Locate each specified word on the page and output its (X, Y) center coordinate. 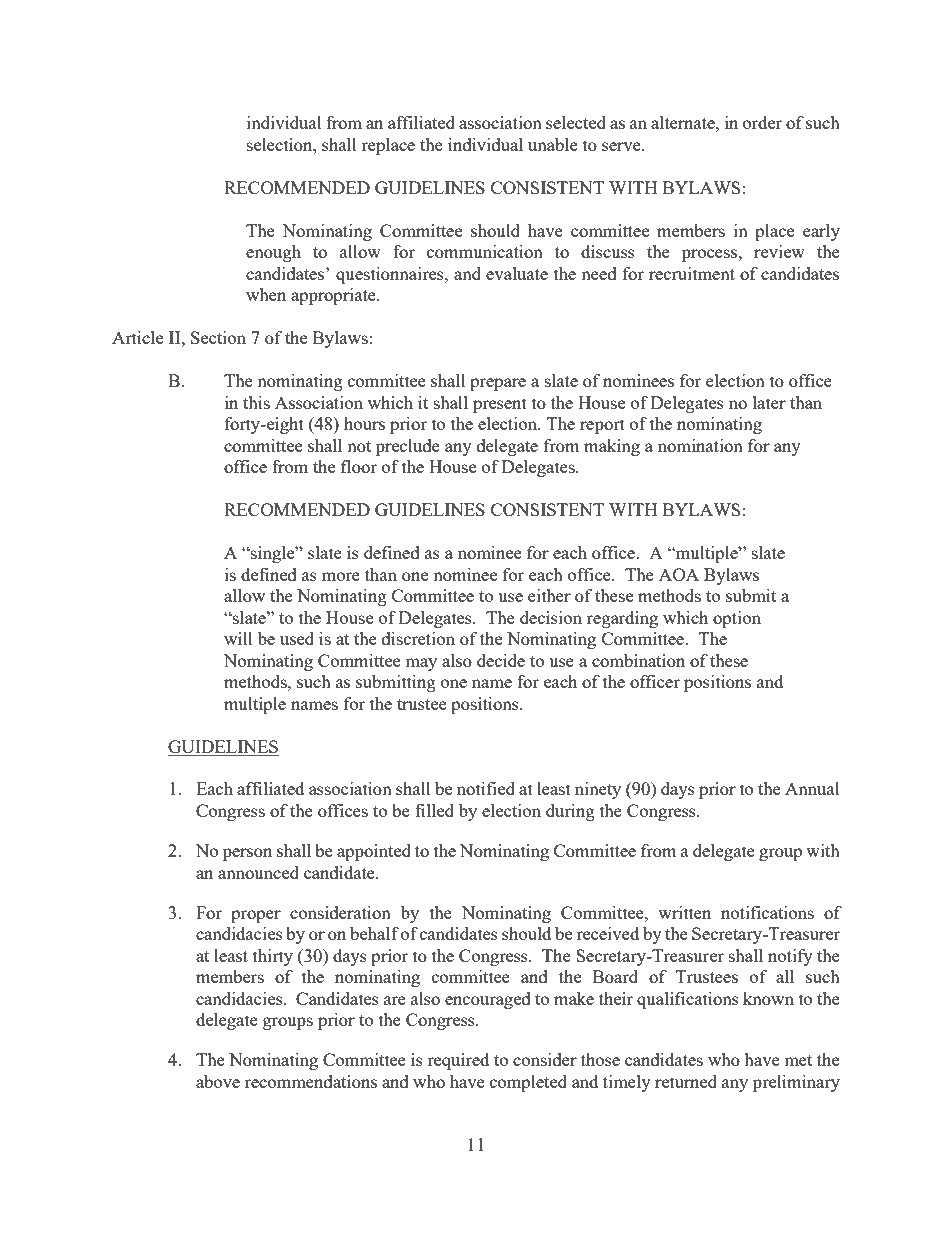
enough (273, 253)
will (238, 638)
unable (553, 144)
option (737, 619)
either (549, 595)
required (458, 1061)
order (762, 122)
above (218, 1081)
